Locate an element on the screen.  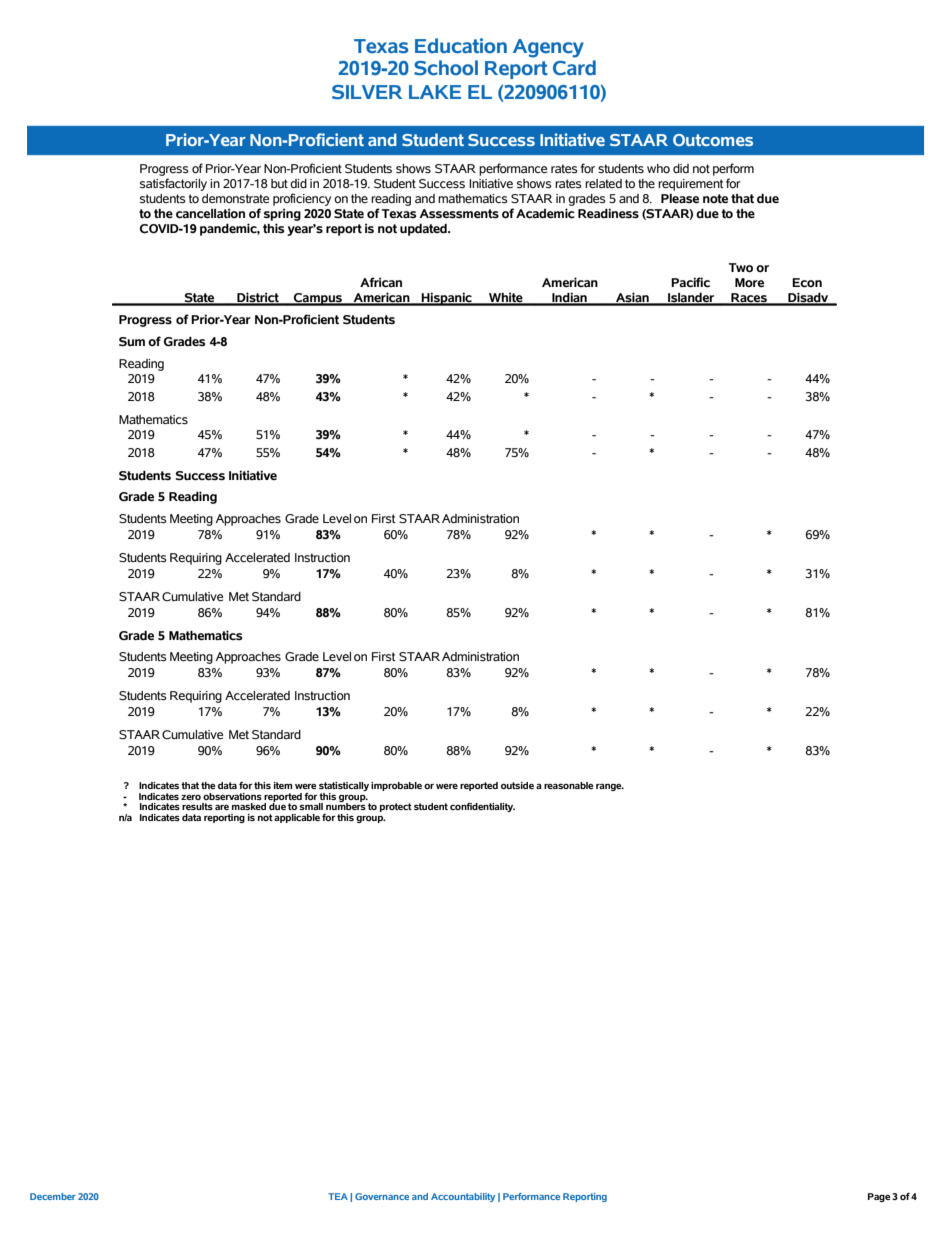
Page is located at coordinates (879, 1197).
